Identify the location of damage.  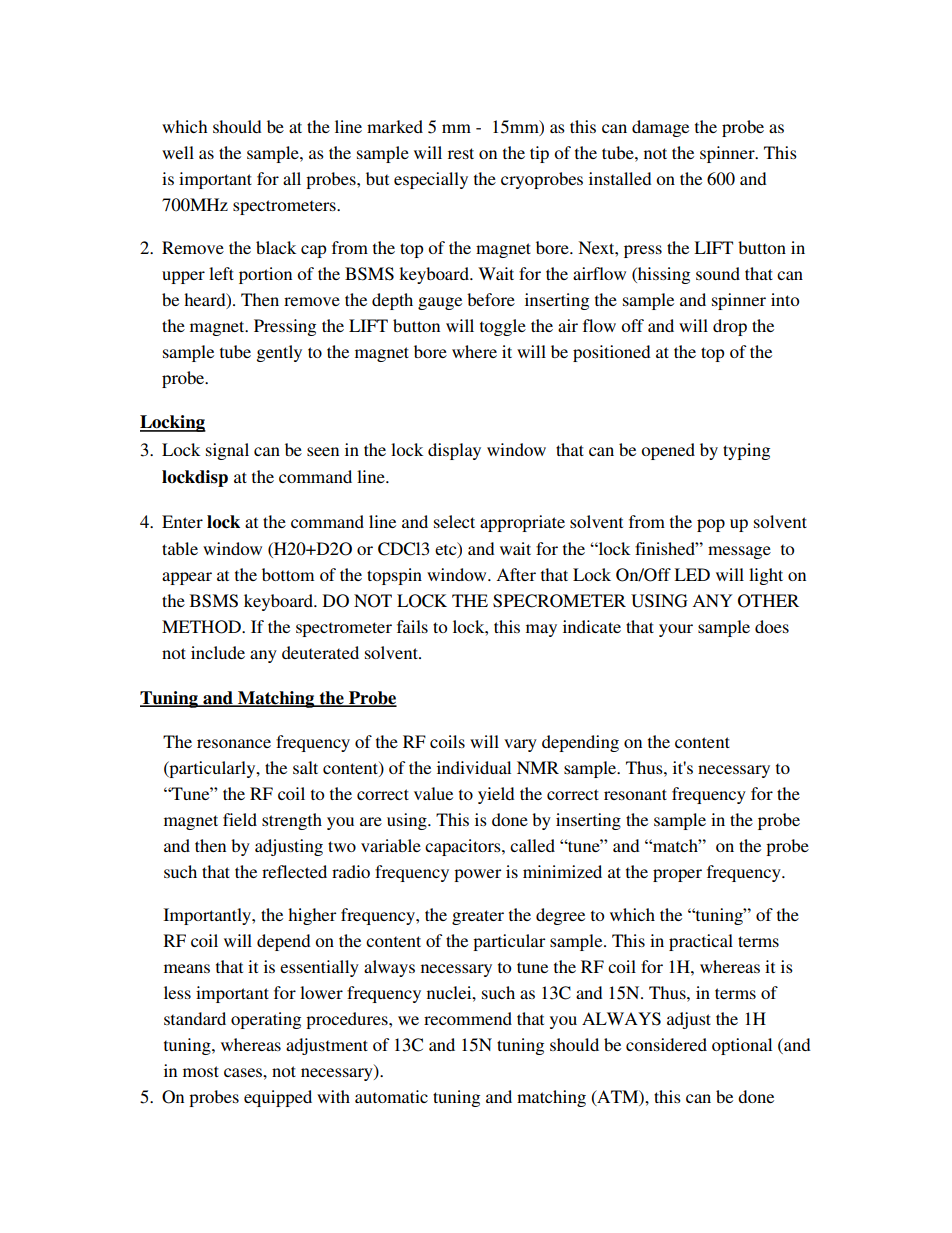
(660, 128).
